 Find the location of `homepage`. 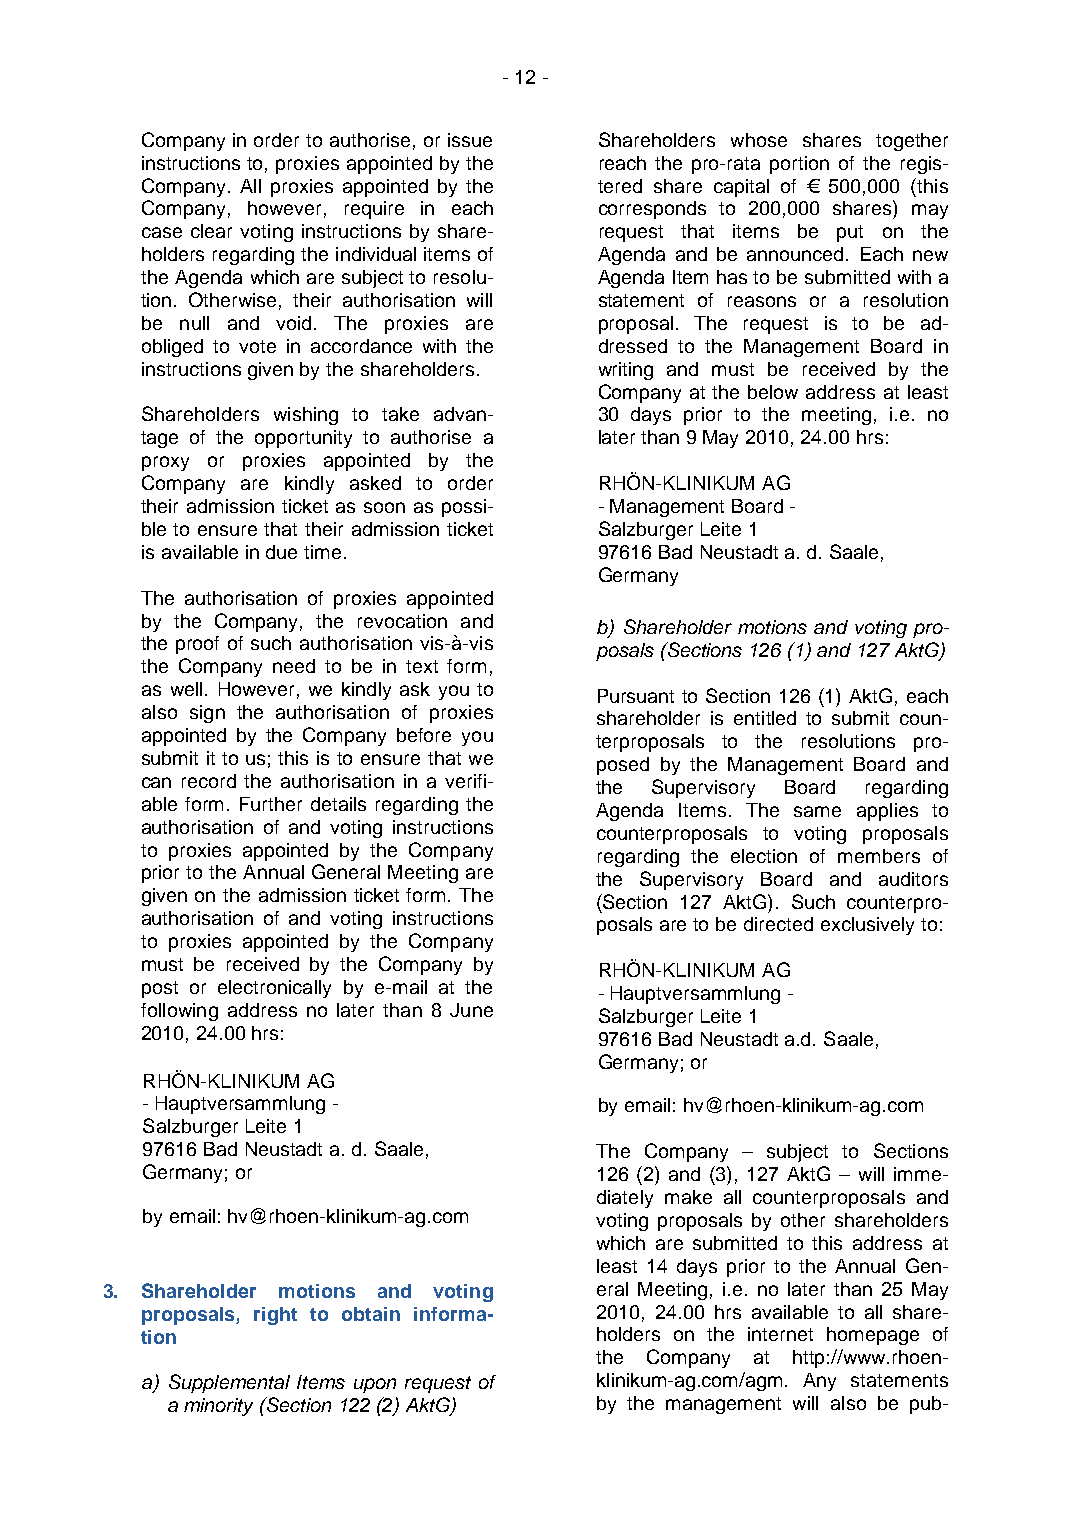

homepage is located at coordinates (873, 1336).
